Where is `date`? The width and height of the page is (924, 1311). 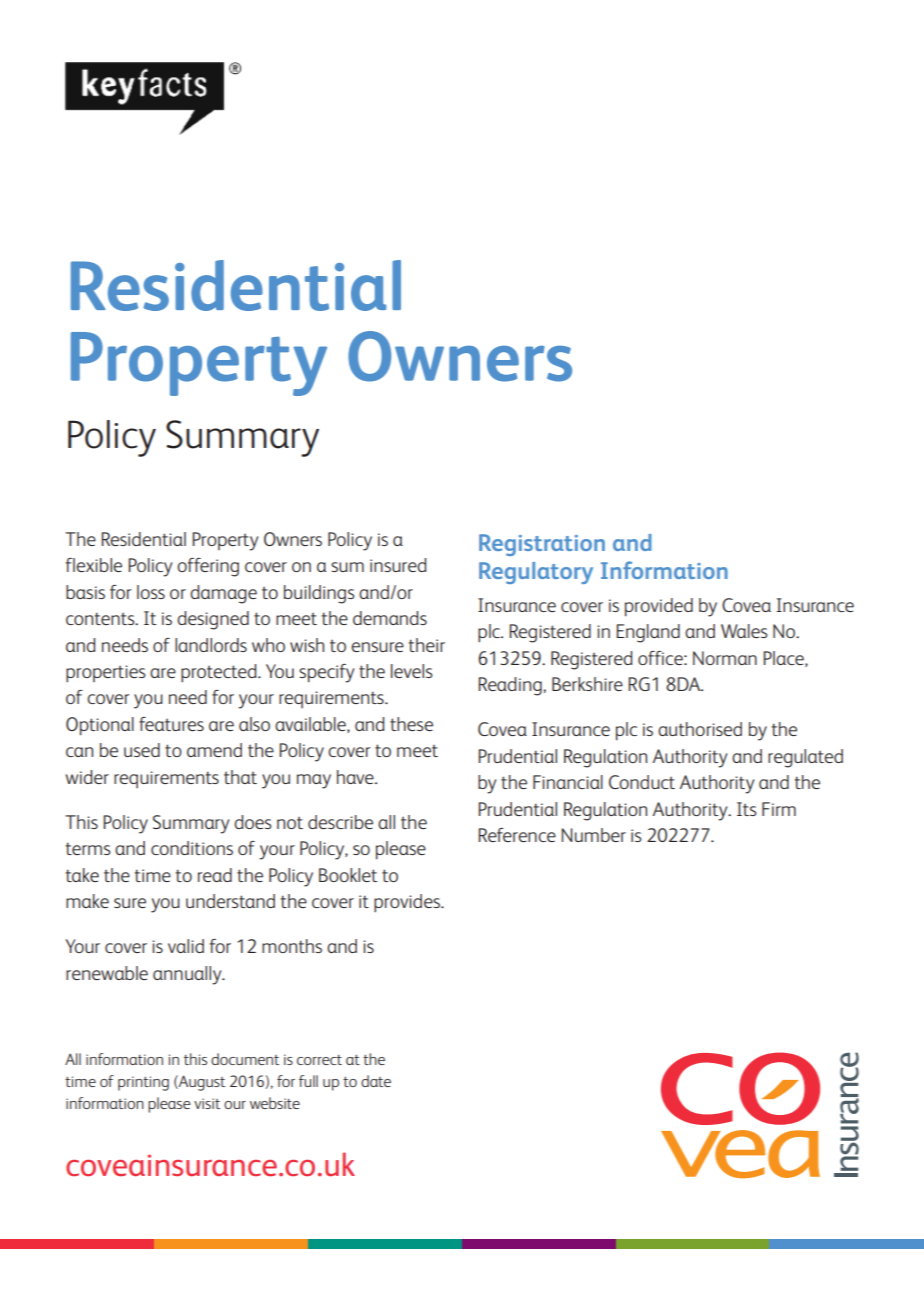 date is located at coordinates (376, 1081).
